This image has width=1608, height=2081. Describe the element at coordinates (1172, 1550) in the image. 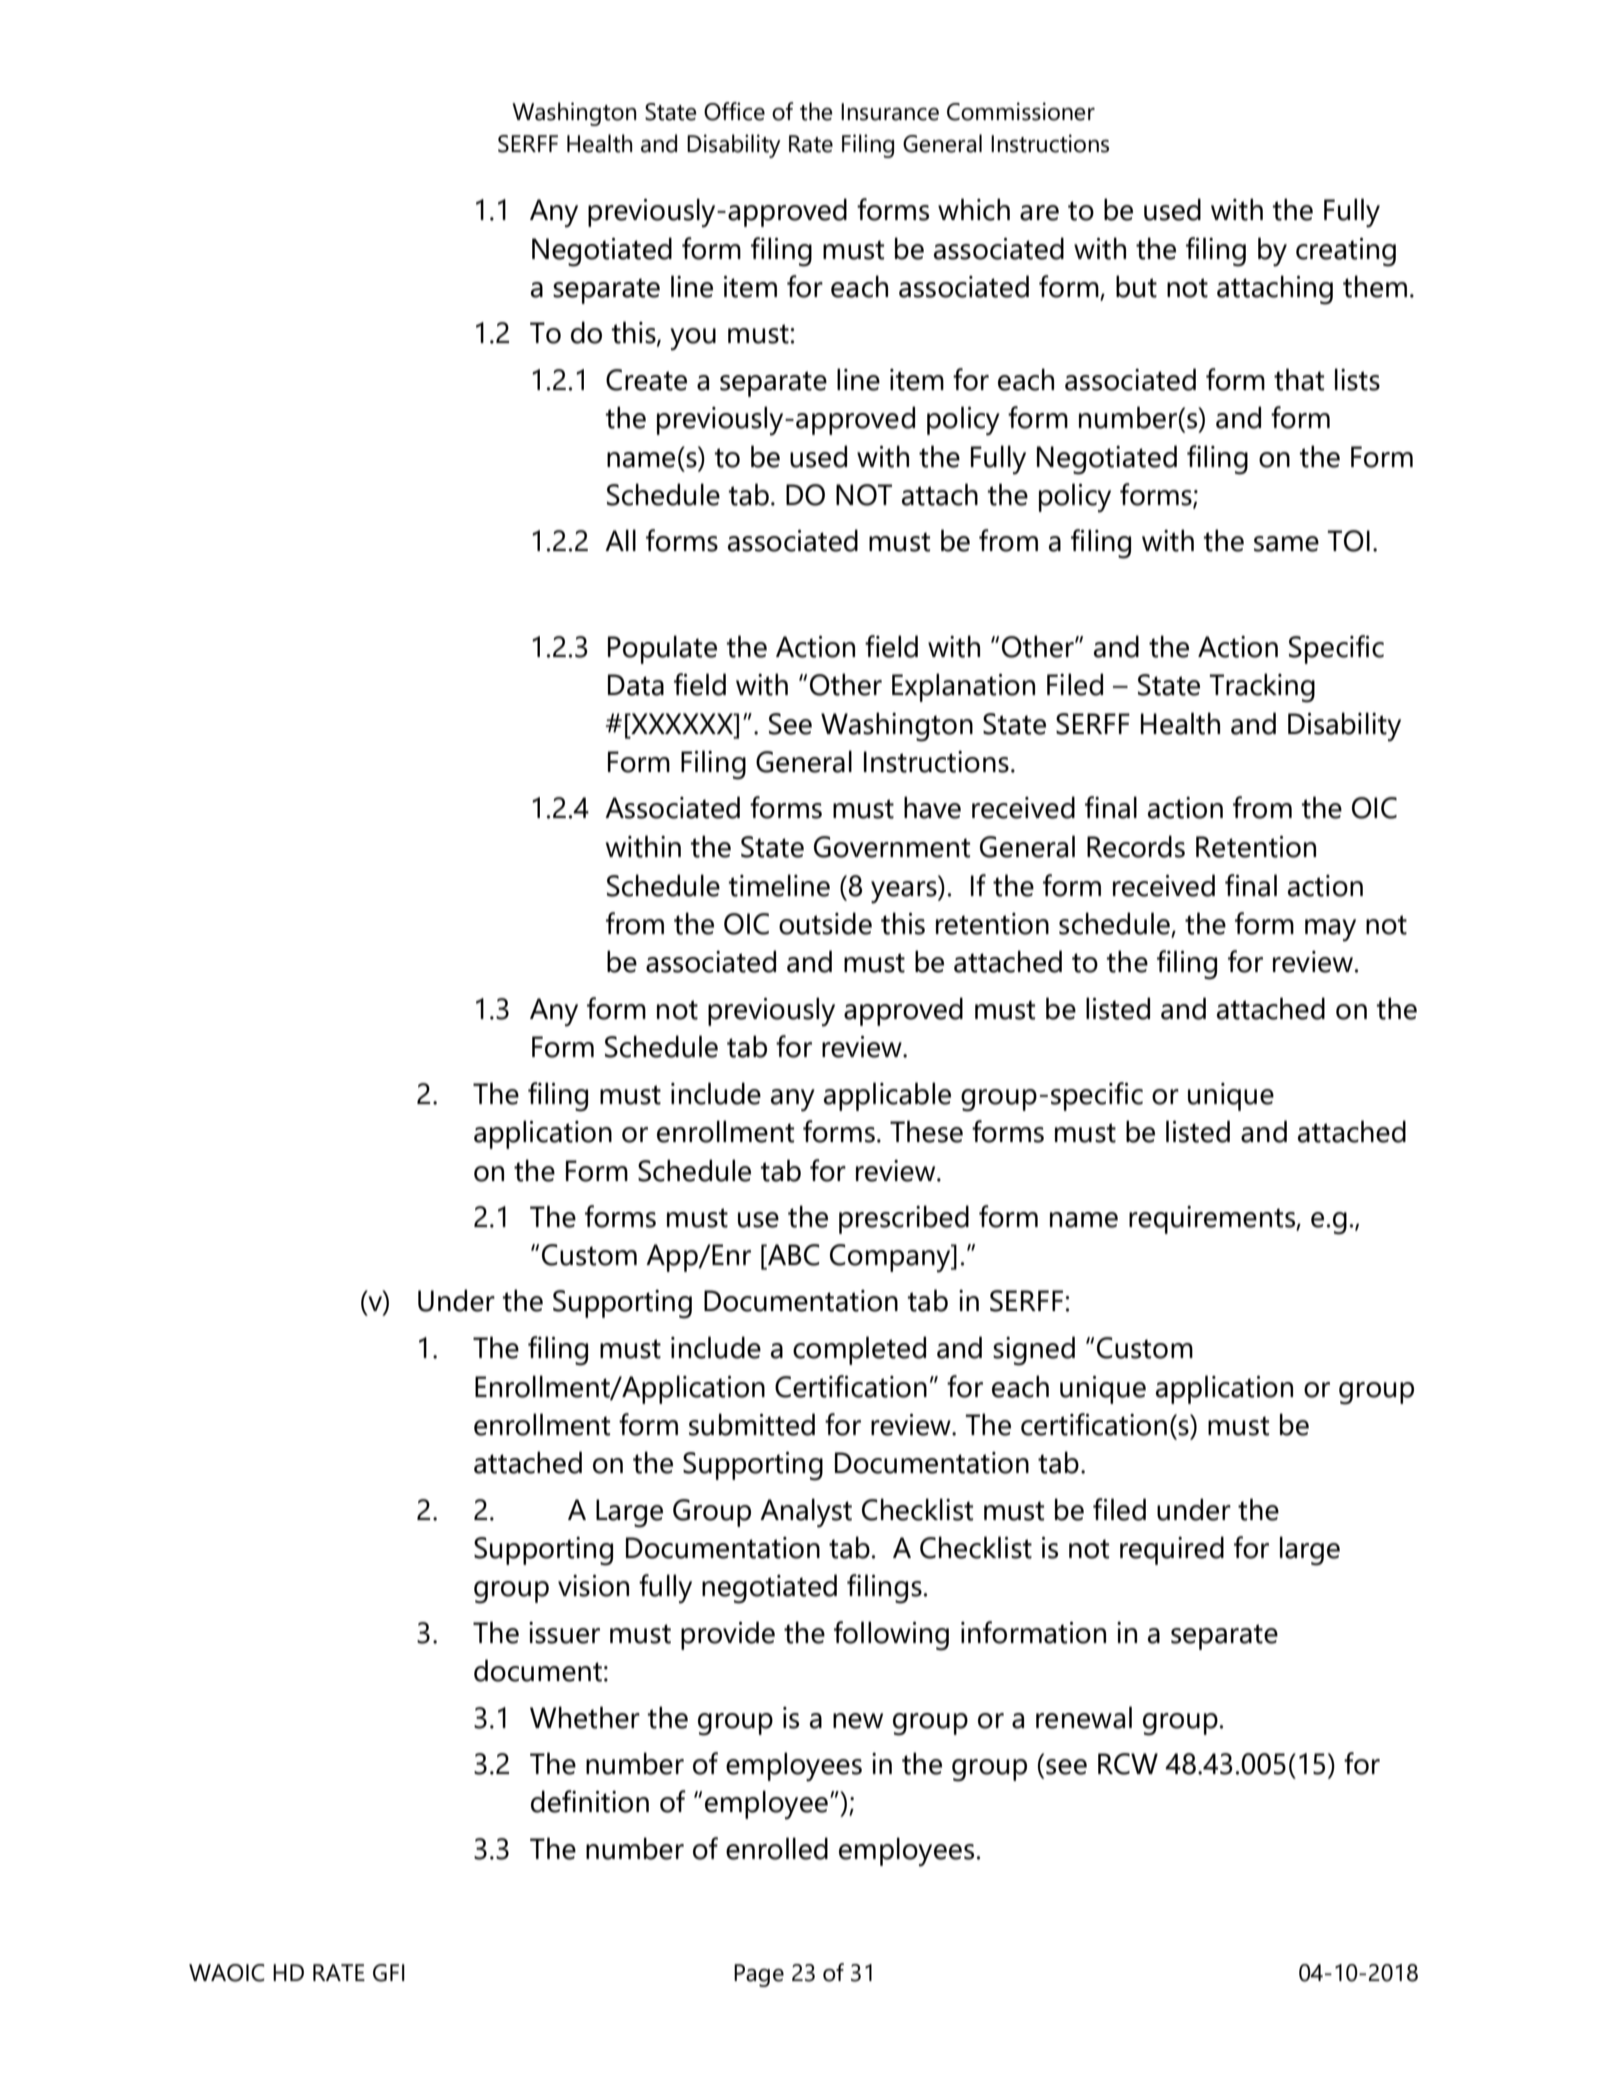

I see `required` at that location.
